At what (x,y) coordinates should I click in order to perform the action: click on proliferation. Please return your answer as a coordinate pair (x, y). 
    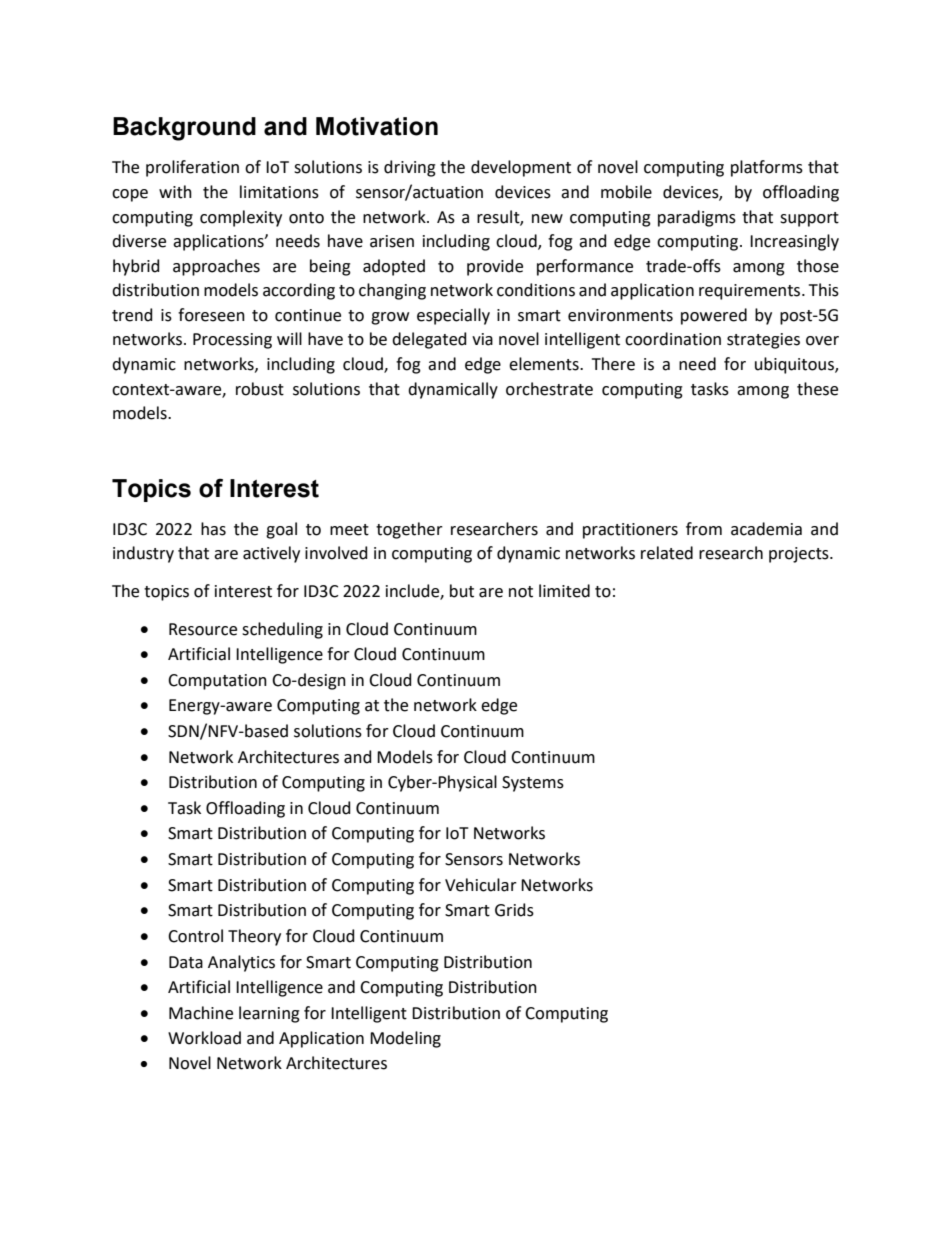
    Looking at the image, I should click on (192, 168).
